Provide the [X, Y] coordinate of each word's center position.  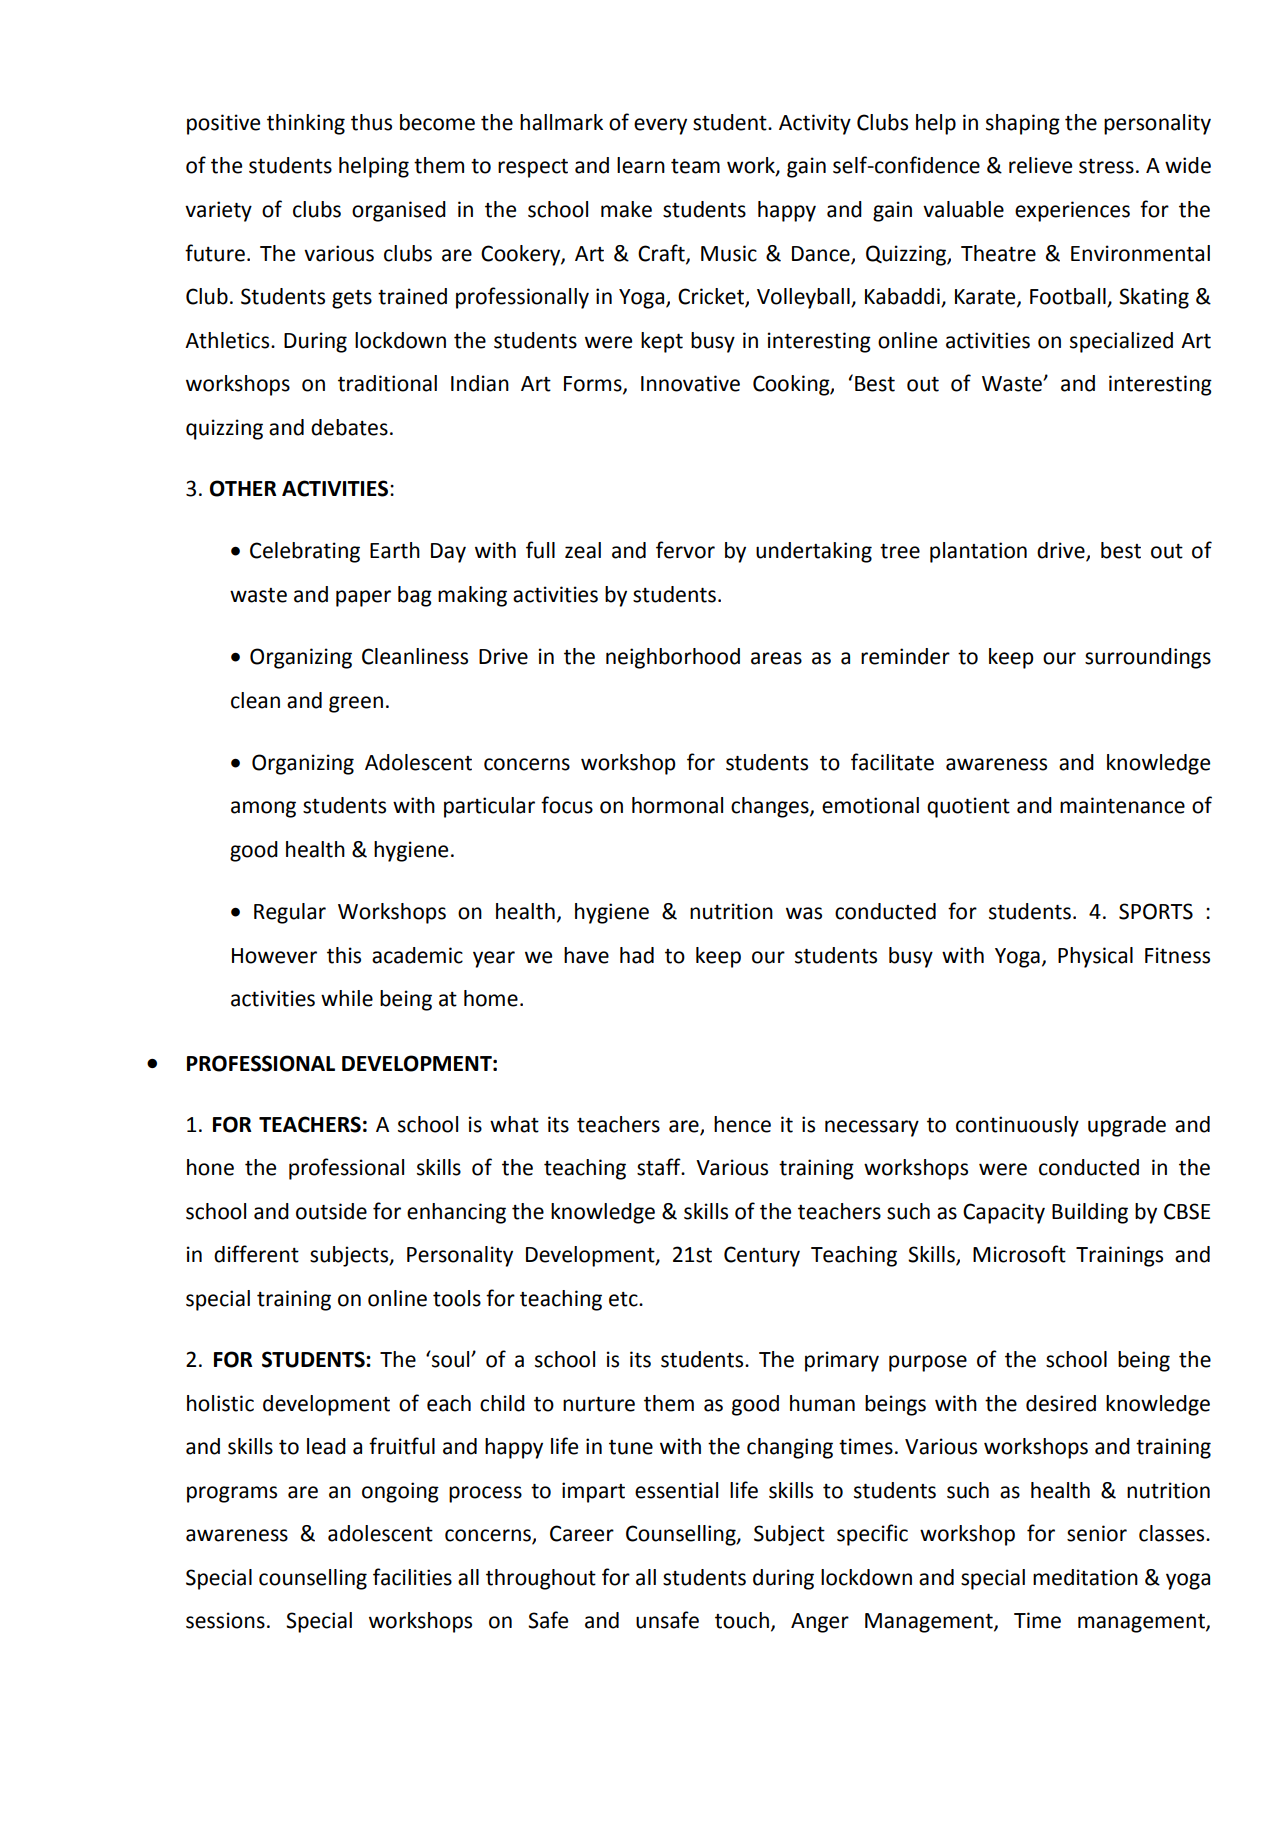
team [695, 166]
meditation [1085, 1577]
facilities [412, 1577]
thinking [306, 124]
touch [742, 1620]
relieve [1040, 165]
